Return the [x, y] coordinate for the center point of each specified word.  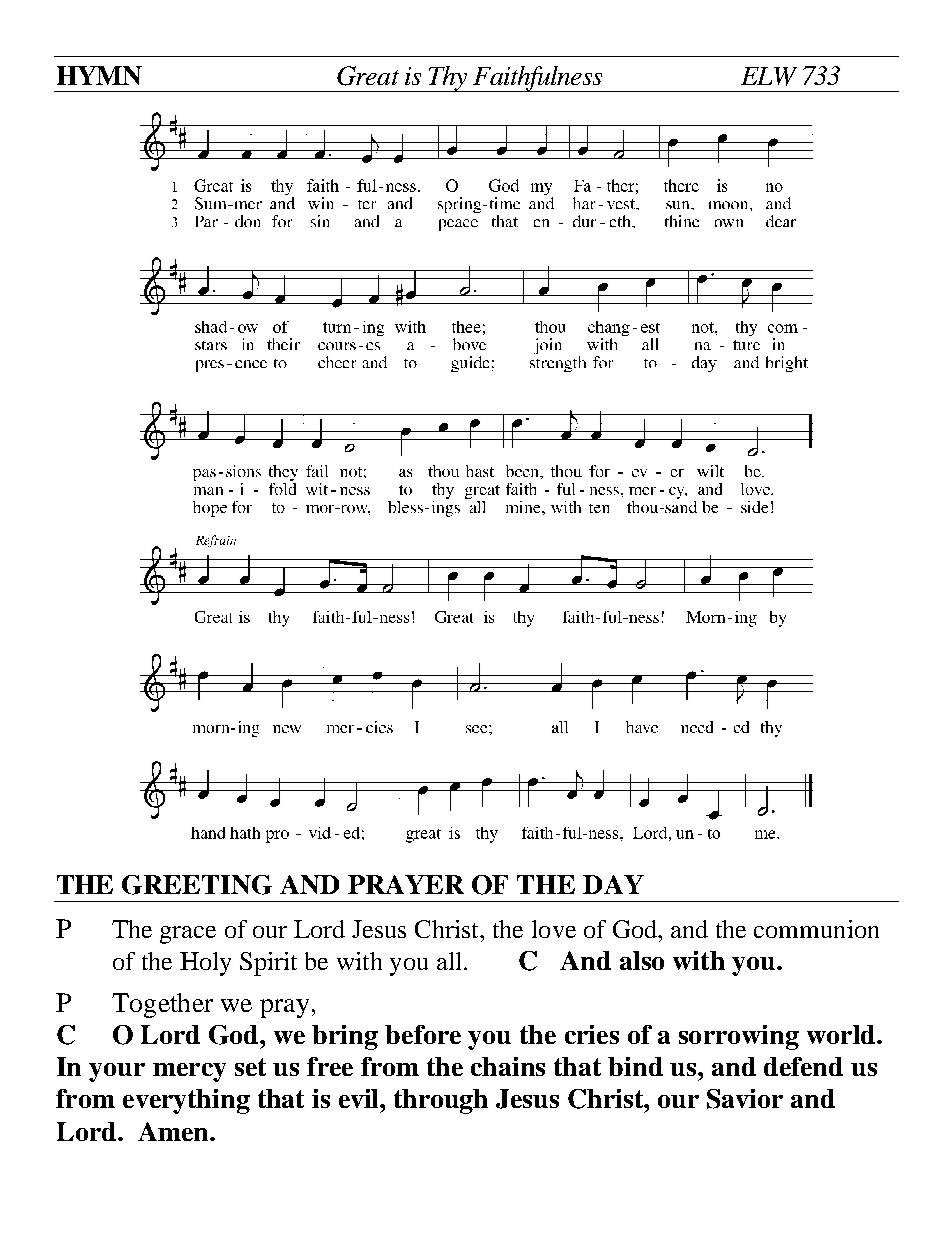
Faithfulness [538, 79]
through [441, 1101]
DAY [613, 884]
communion [816, 929]
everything [186, 1101]
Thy [448, 79]
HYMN [99, 75]
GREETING [197, 885]
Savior [745, 1099]
